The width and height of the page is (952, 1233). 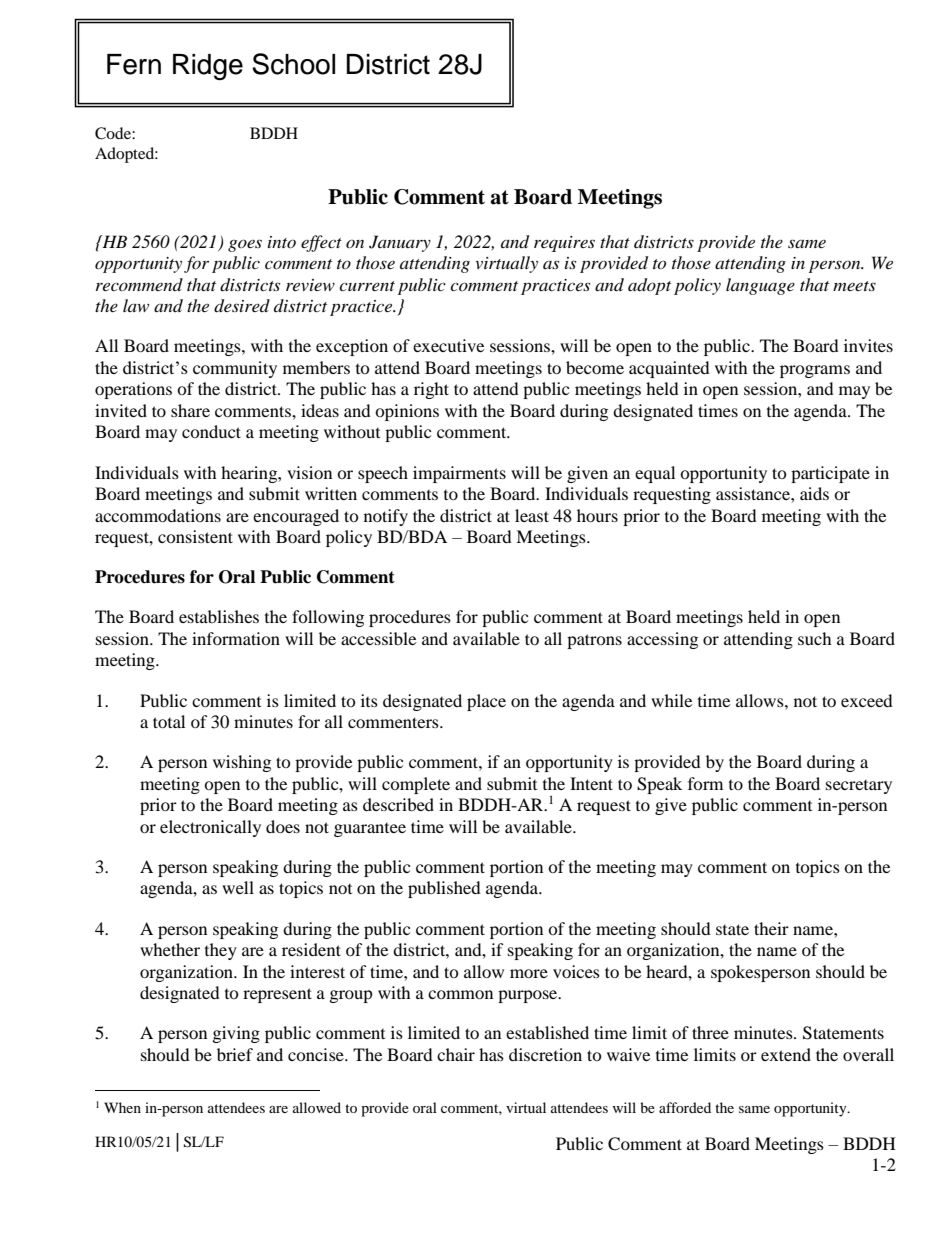 I want to click on such, so click(x=815, y=638).
